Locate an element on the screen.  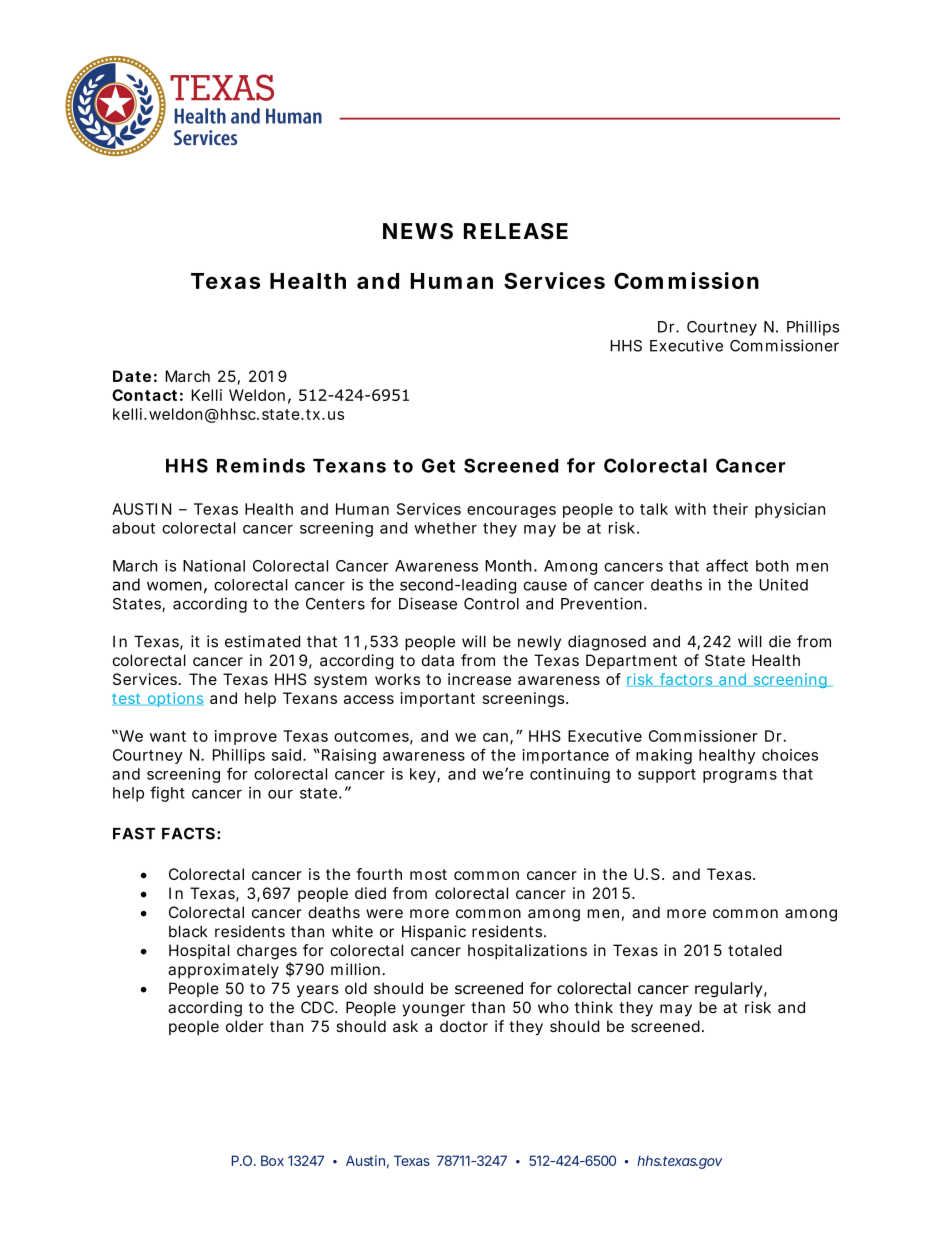
with is located at coordinates (690, 509).
